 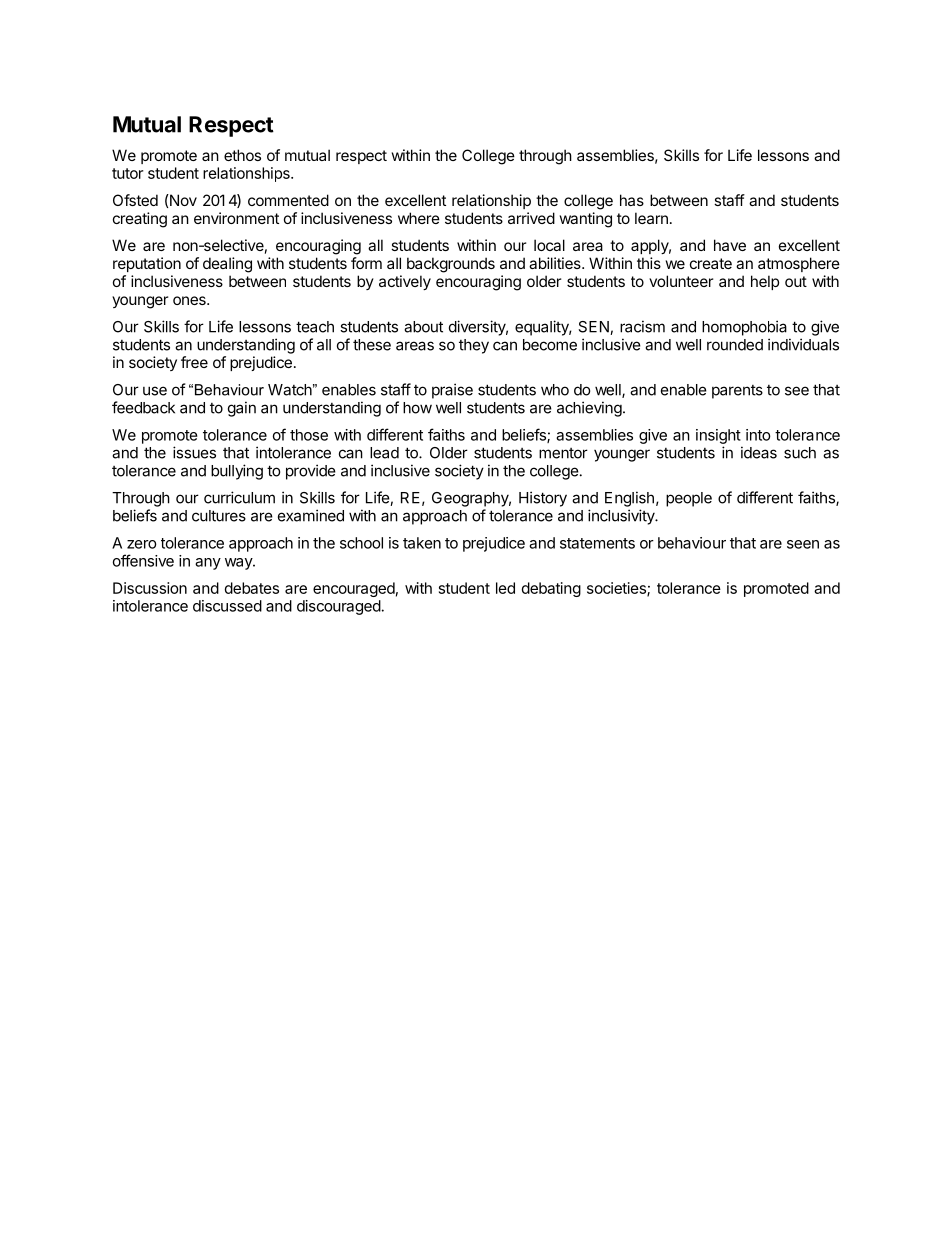 I want to click on praise, so click(x=452, y=391).
